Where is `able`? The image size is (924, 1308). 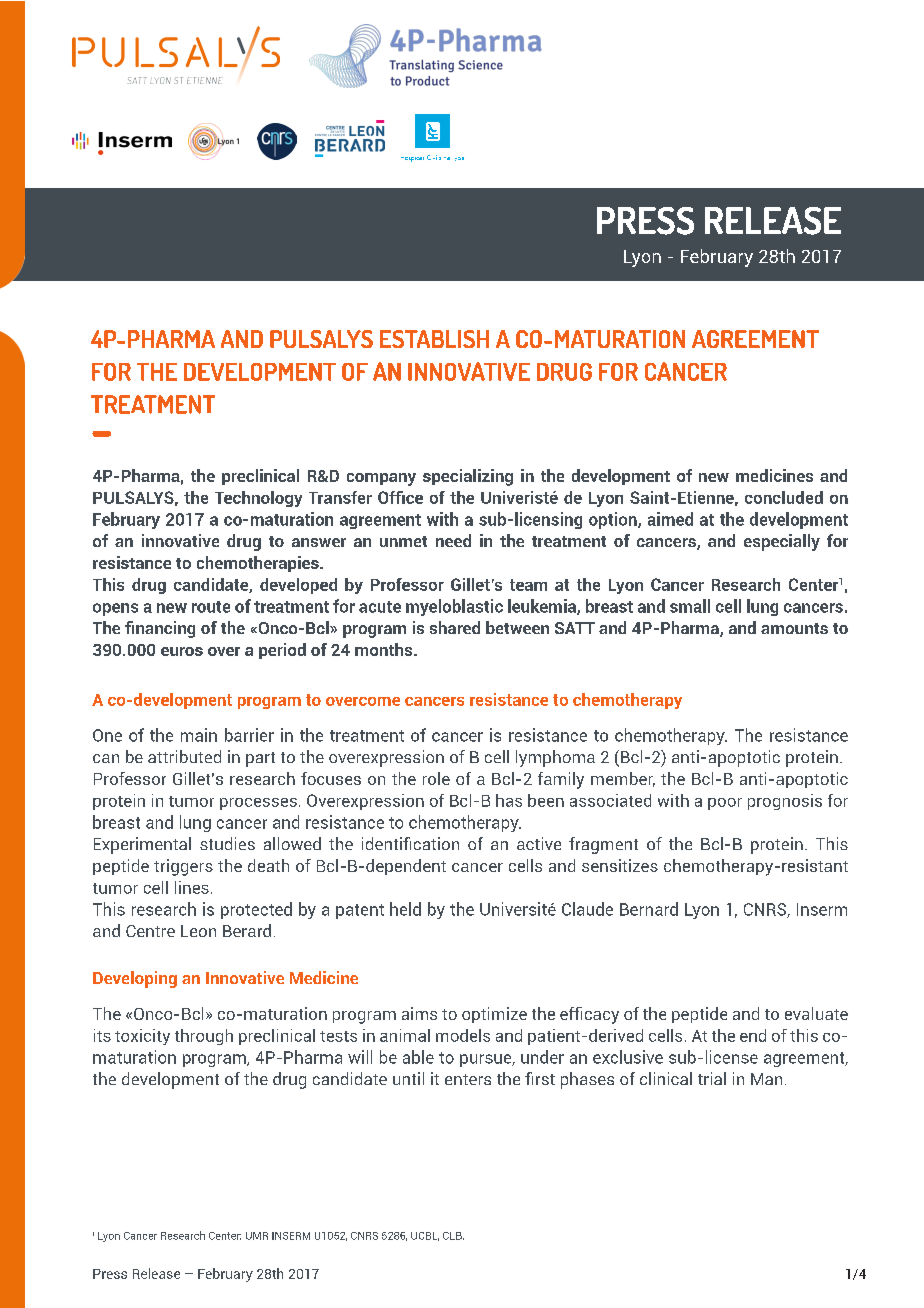 able is located at coordinates (418, 1057).
